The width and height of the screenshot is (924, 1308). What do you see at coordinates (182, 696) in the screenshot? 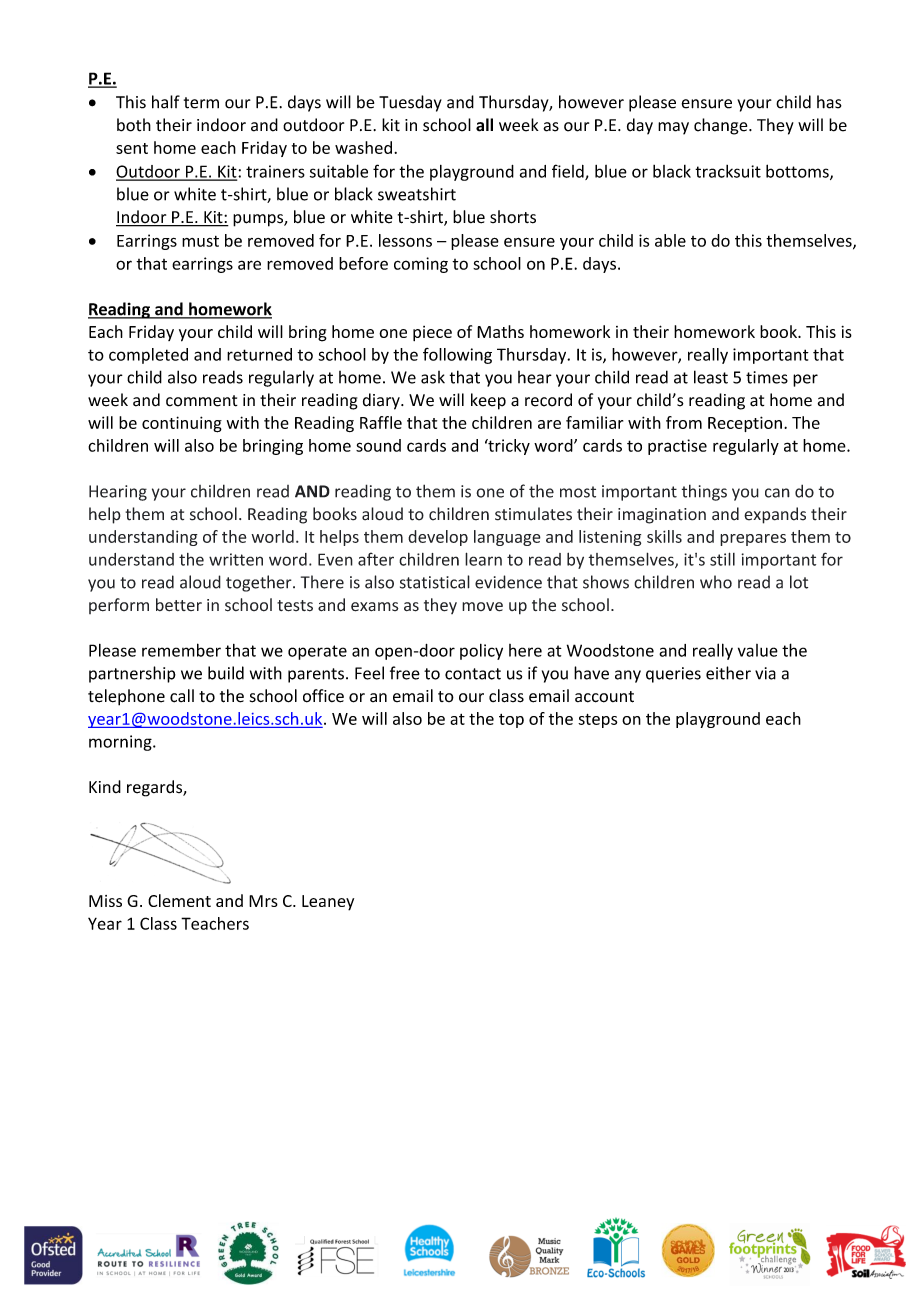
I see `call` at bounding box center [182, 696].
